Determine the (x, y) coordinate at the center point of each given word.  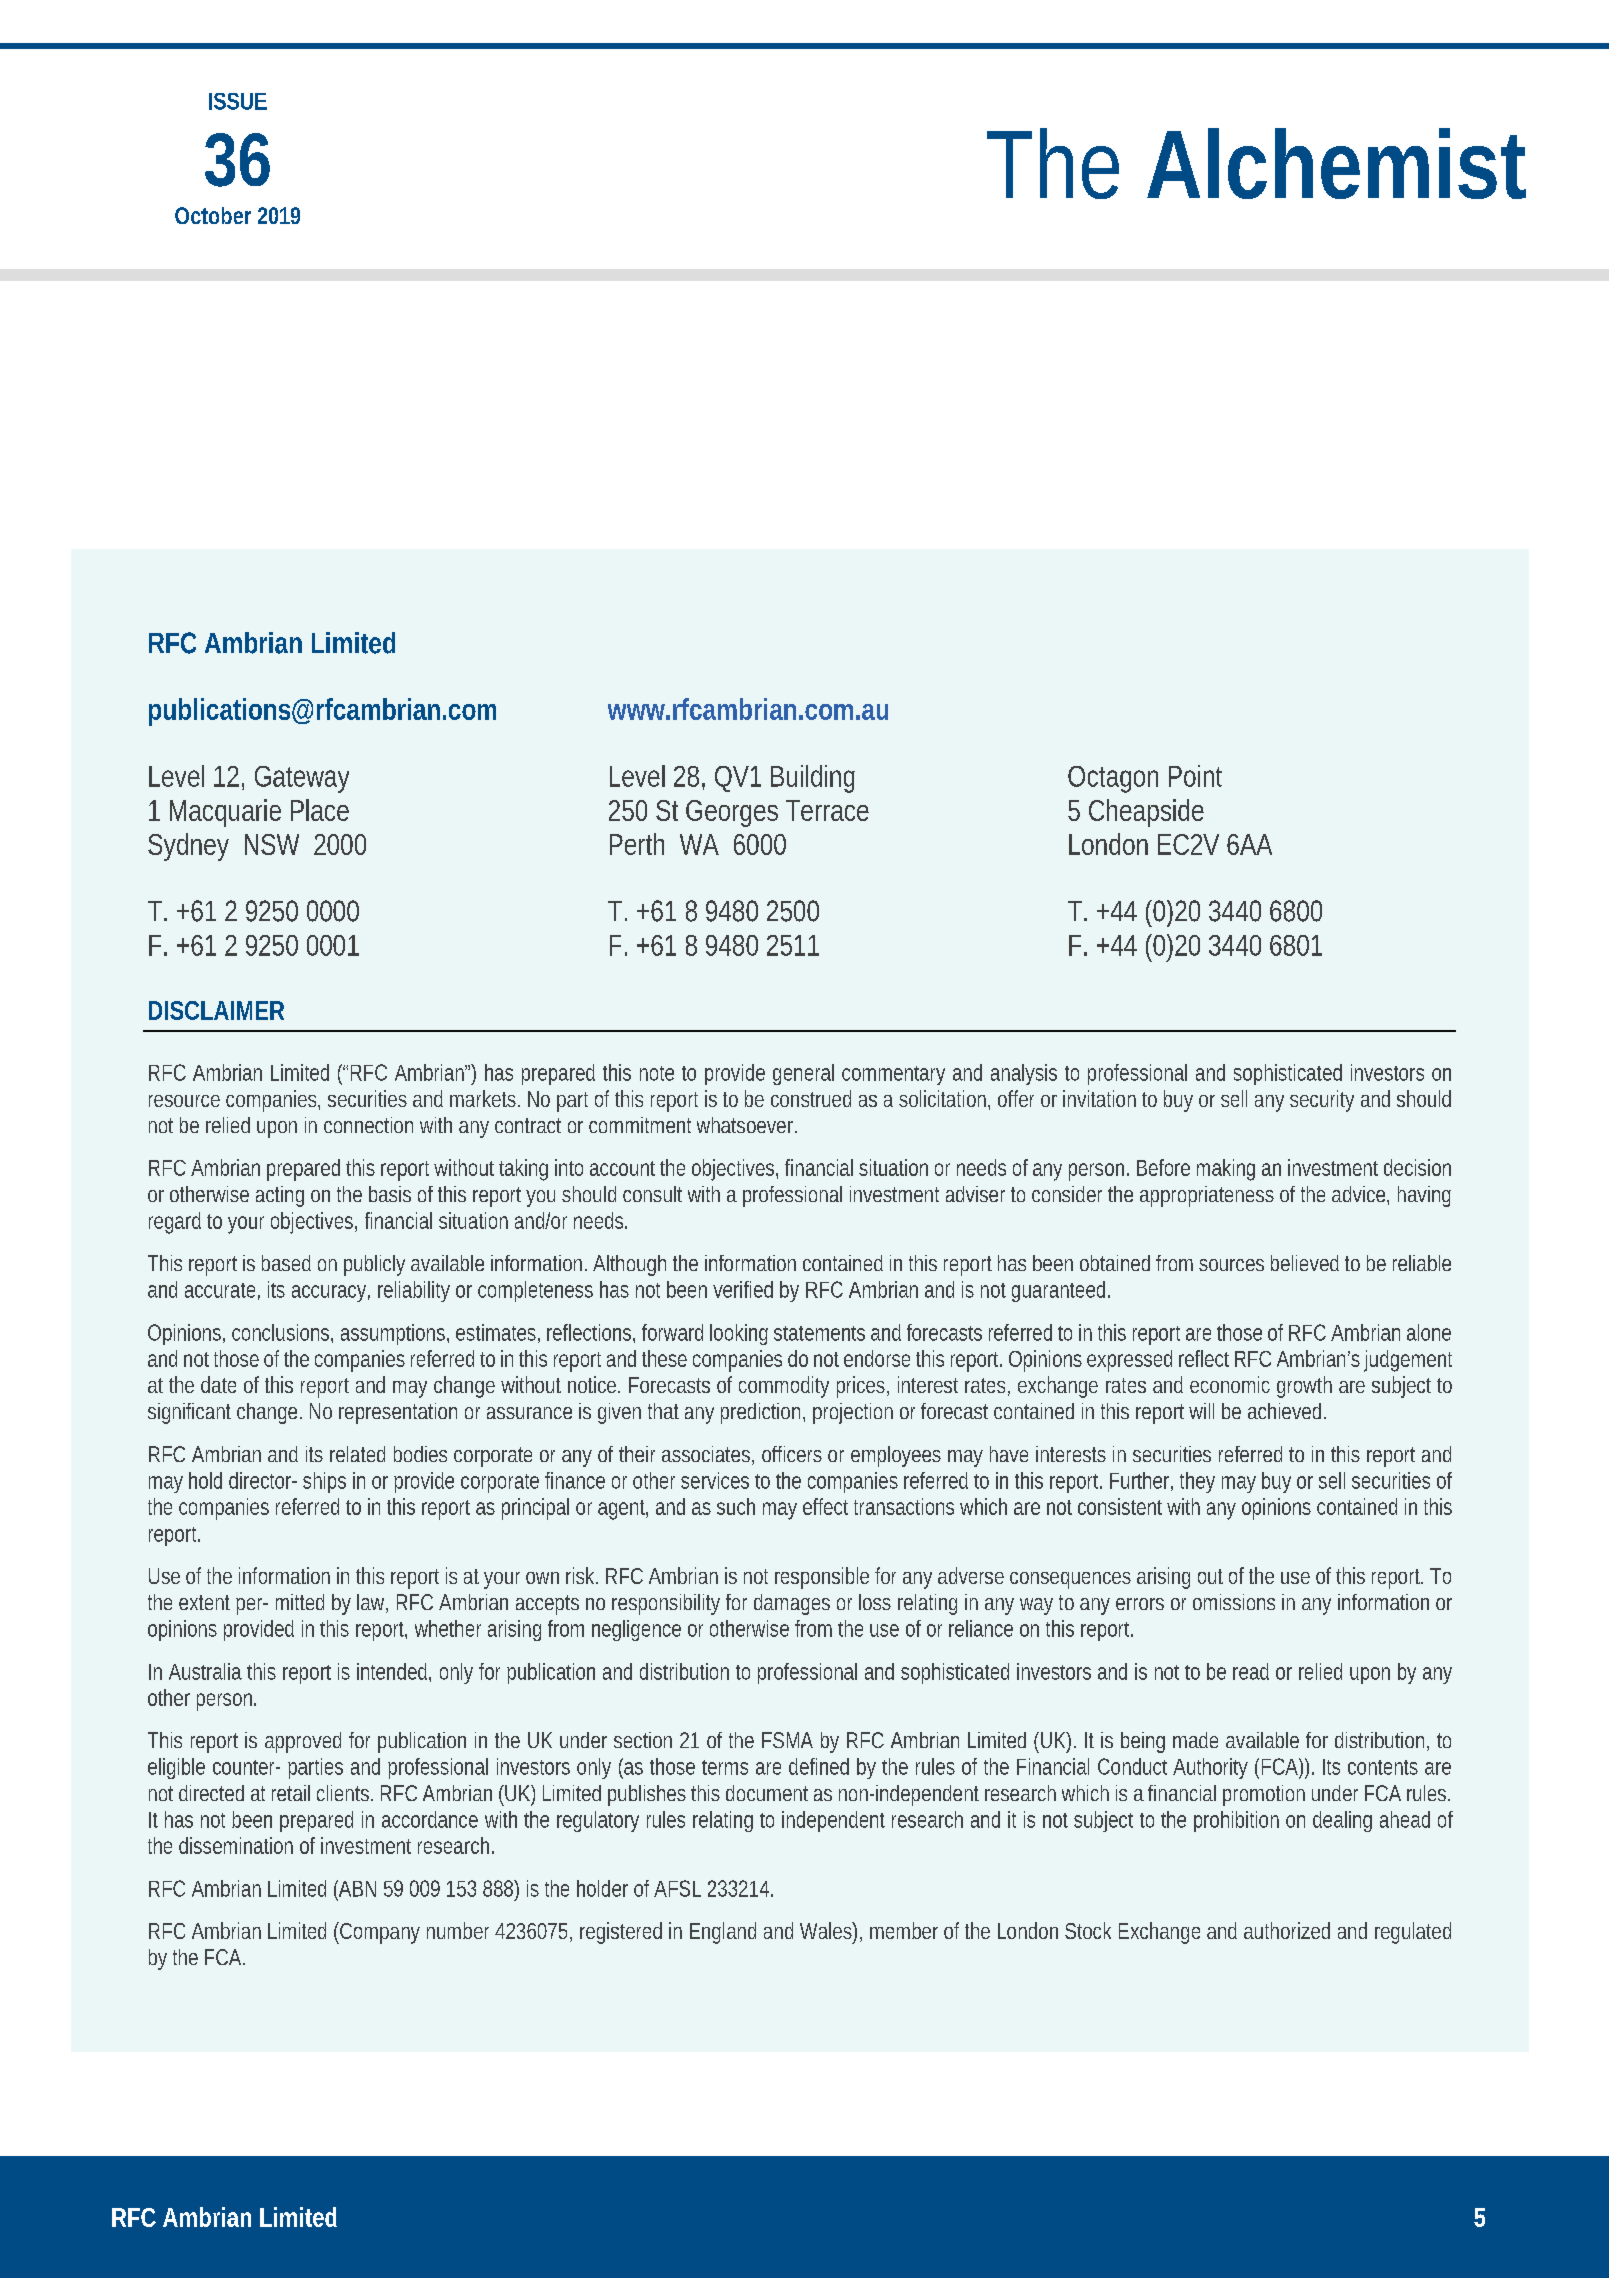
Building (813, 779)
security (1322, 1101)
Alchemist (1336, 163)
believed (1305, 1263)
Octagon (1113, 779)
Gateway (302, 779)
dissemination (236, 1845)
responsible (822, 1578)
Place (320, 810)
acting (280, 1196)
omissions (1234, 1602)
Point (1195, 776)
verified (743, 1289)
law (370, 1602)
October (213, 215)
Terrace (827, 810)
